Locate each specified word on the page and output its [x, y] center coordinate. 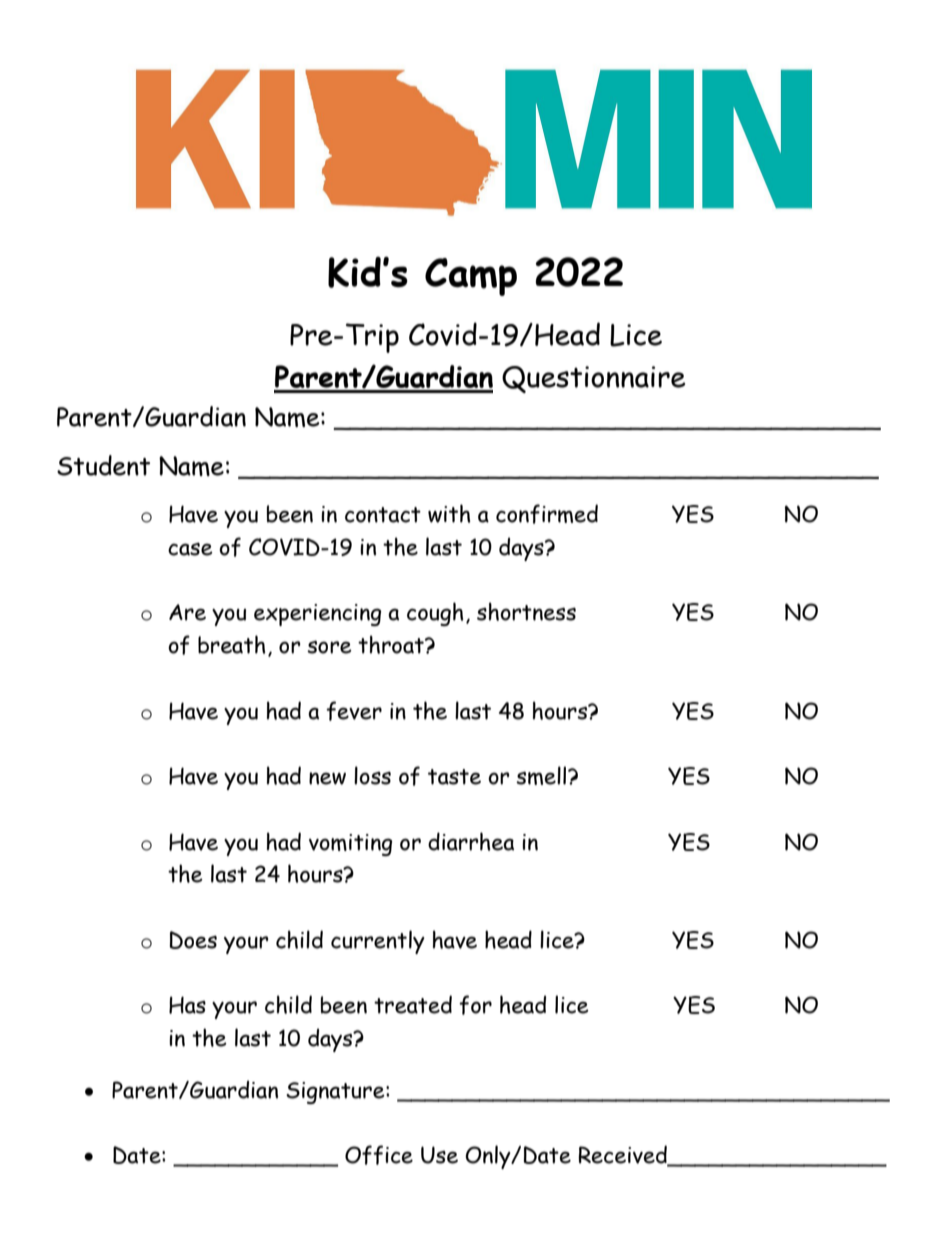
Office [379, 1155]
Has [187, 1005]
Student [103, 465]
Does [193, 940]
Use [439, 1155]
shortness [526, 611]
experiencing [317, 615]
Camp [471, 277]
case [190, 549]
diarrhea [471, 841]
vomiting [350, 845]
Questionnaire [593, 379]
